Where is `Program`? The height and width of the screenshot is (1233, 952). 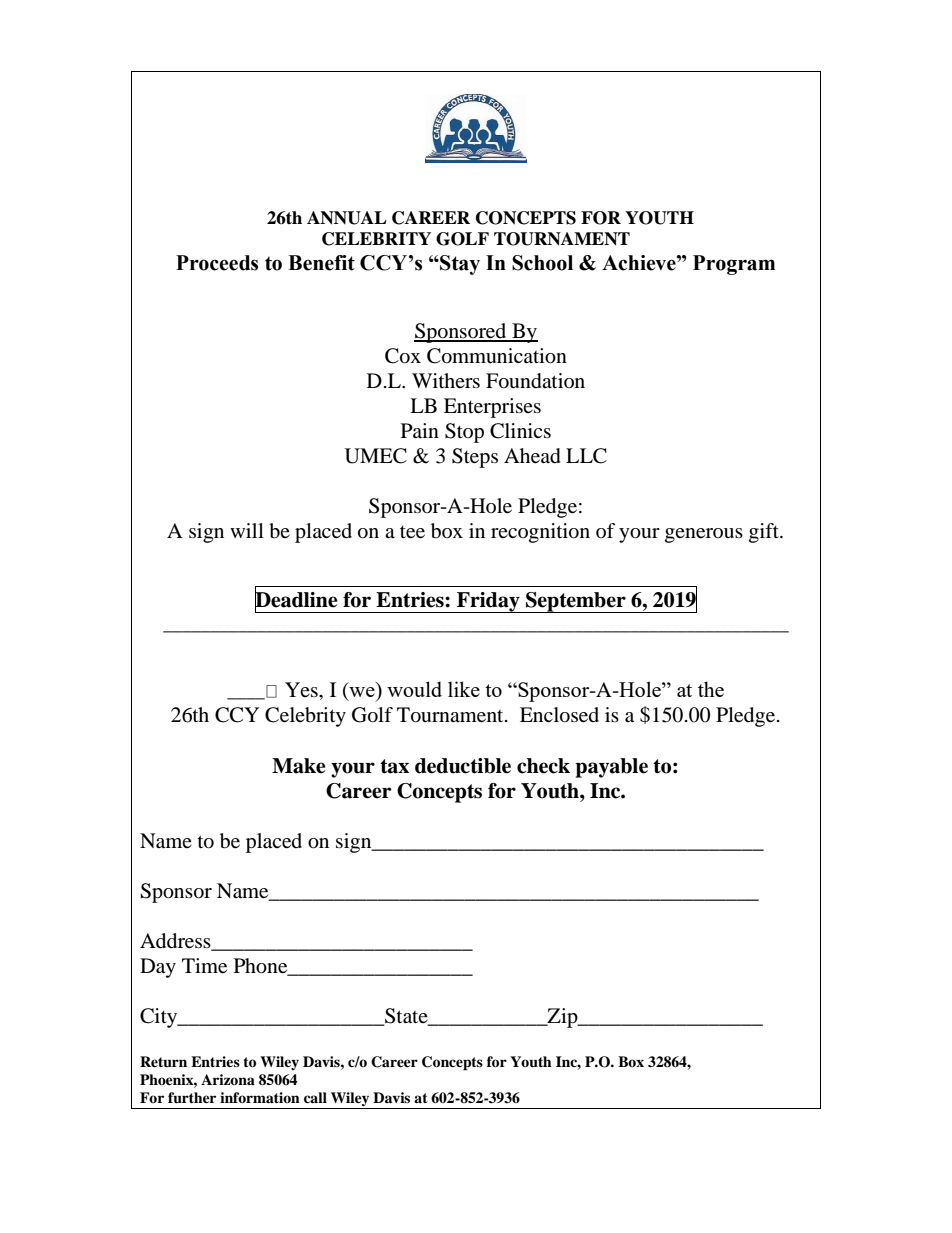 Program is located at coordinates (734, 265).
